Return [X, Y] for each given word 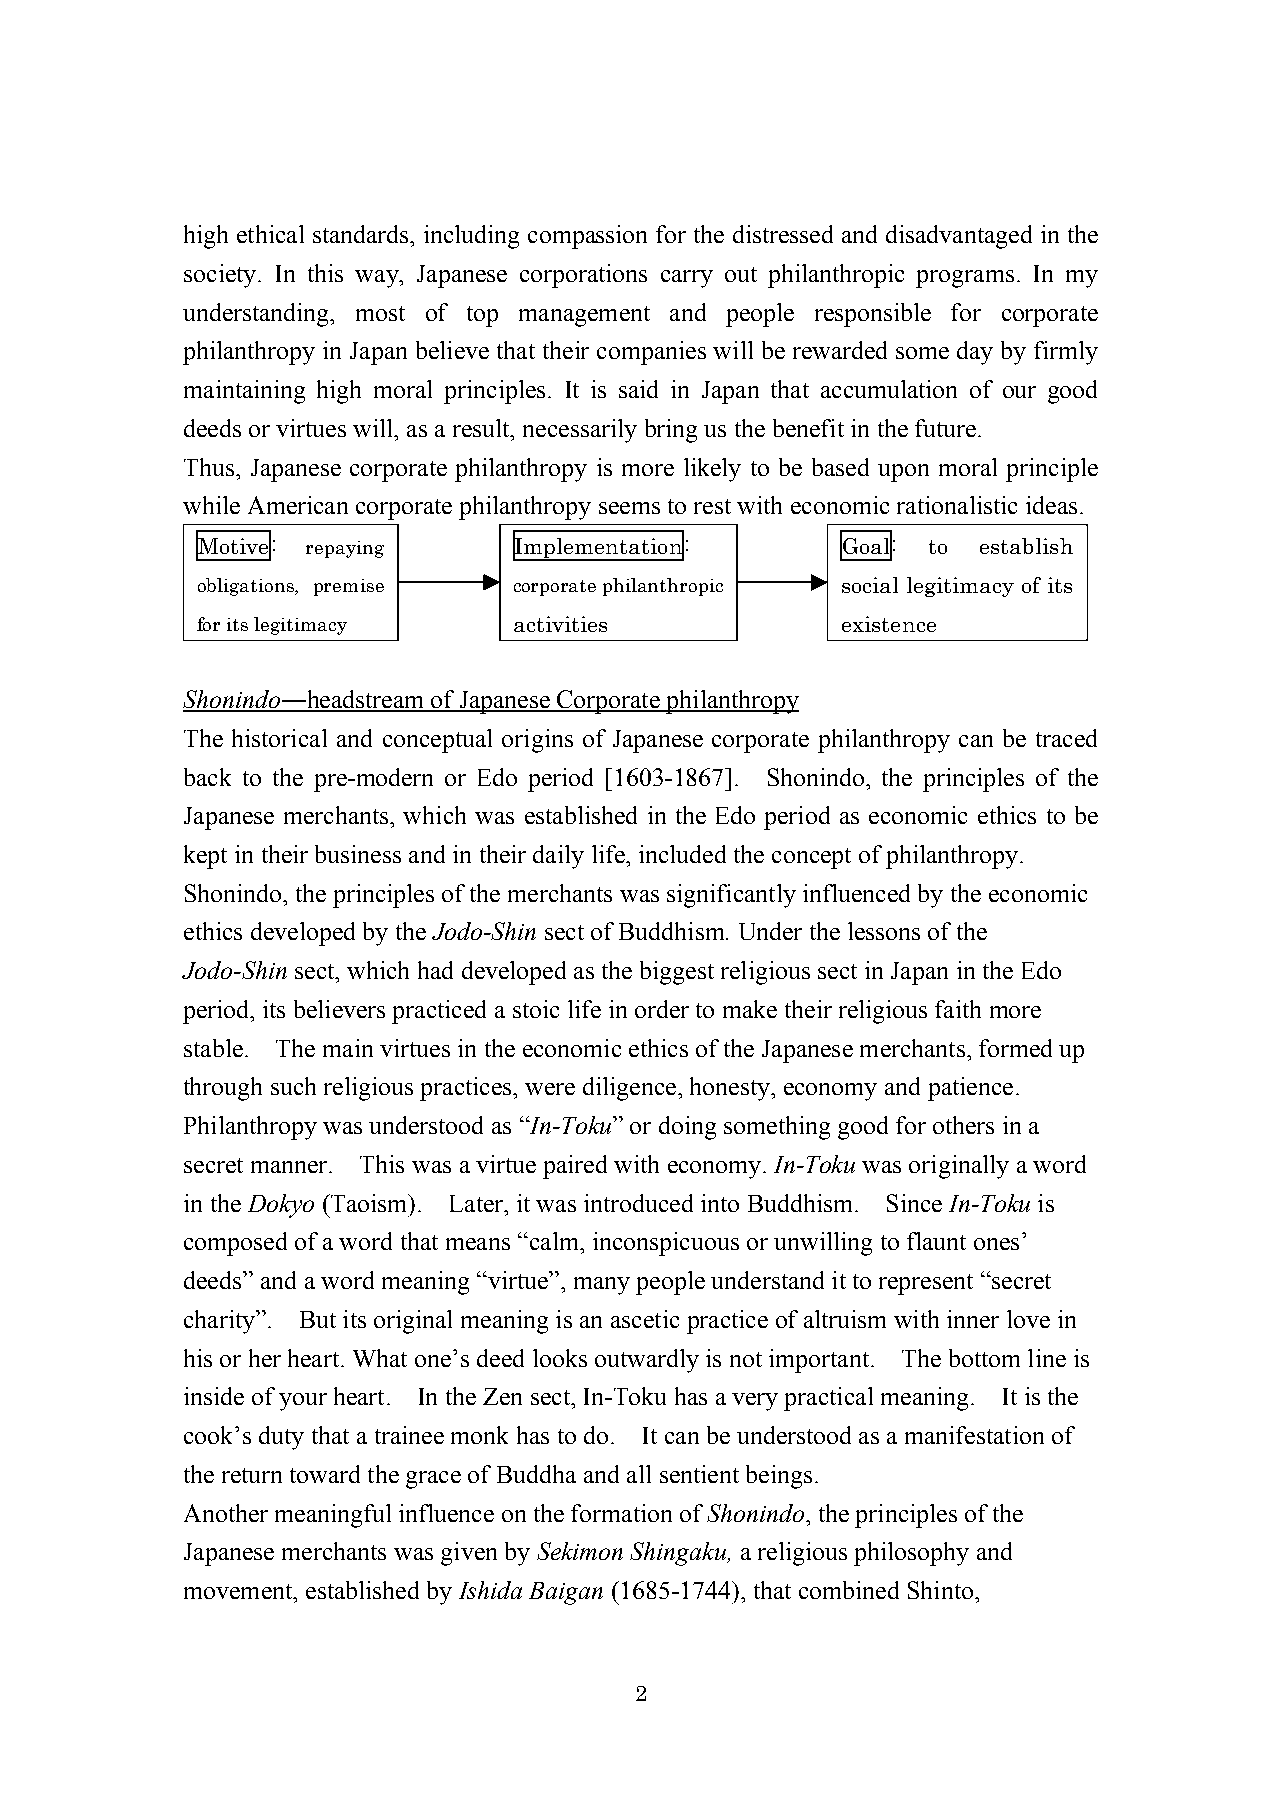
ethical [270, 234]
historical [279, 738]
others [963, 1125]
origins [537, 741]
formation [621, 1513]
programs [965, 279]
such [293, 1086]
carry [687, 279]
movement [239, 1591]
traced [1066, 738]
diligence [629, 1089]
